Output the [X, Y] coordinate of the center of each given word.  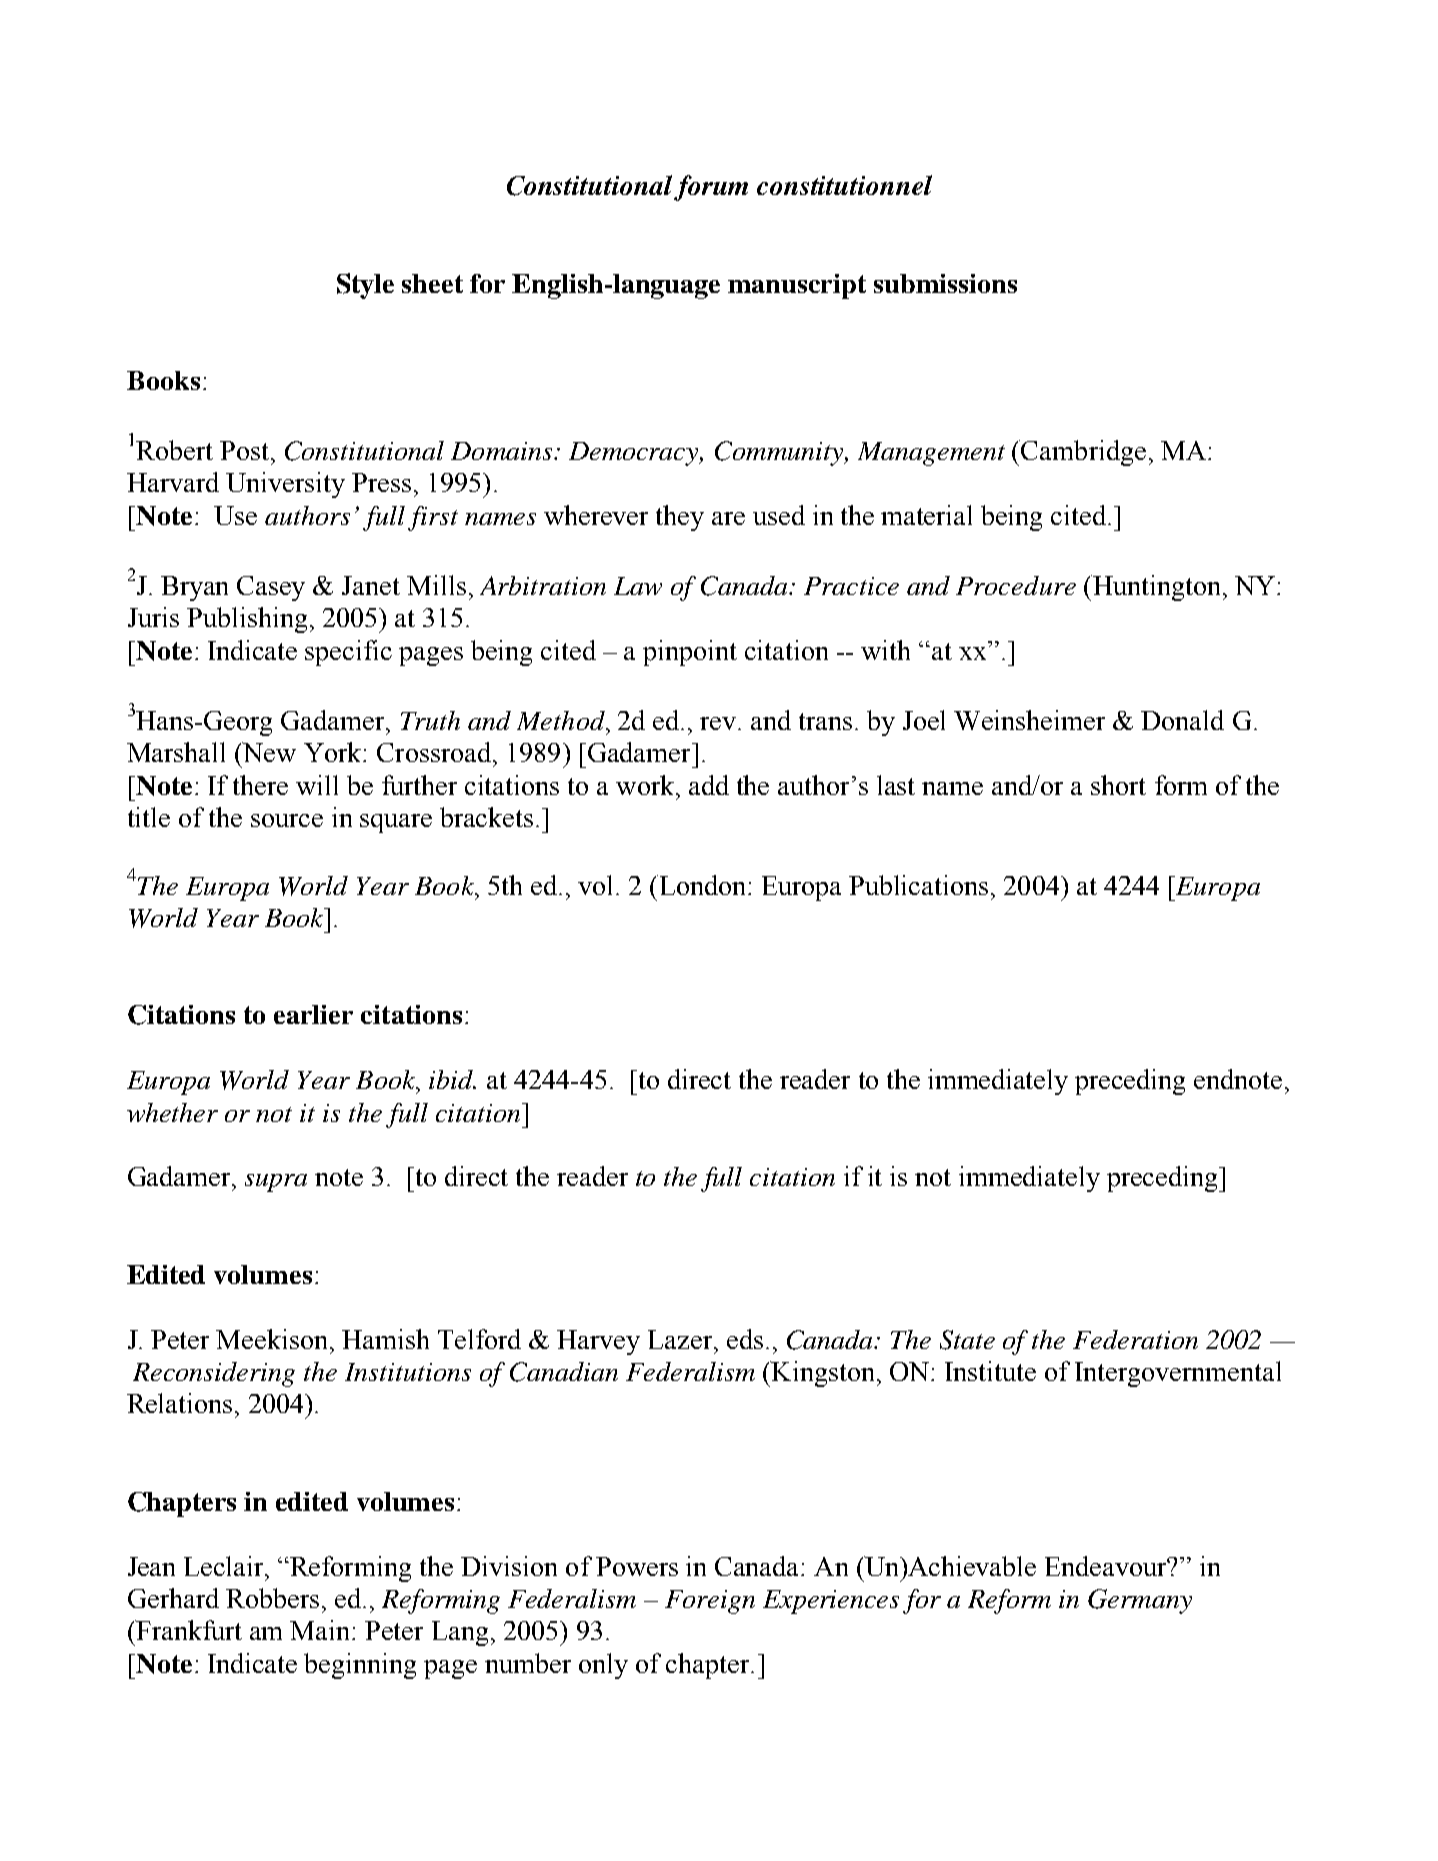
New [269, 752]
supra [276, 1183]
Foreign [710, 1602]
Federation [1135, 1339]
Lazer [681, 1339]
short [1118, 785]
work [646, 785]
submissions [945, 283]
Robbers [272, 1598]
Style [365, 286]
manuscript [797, 286]
